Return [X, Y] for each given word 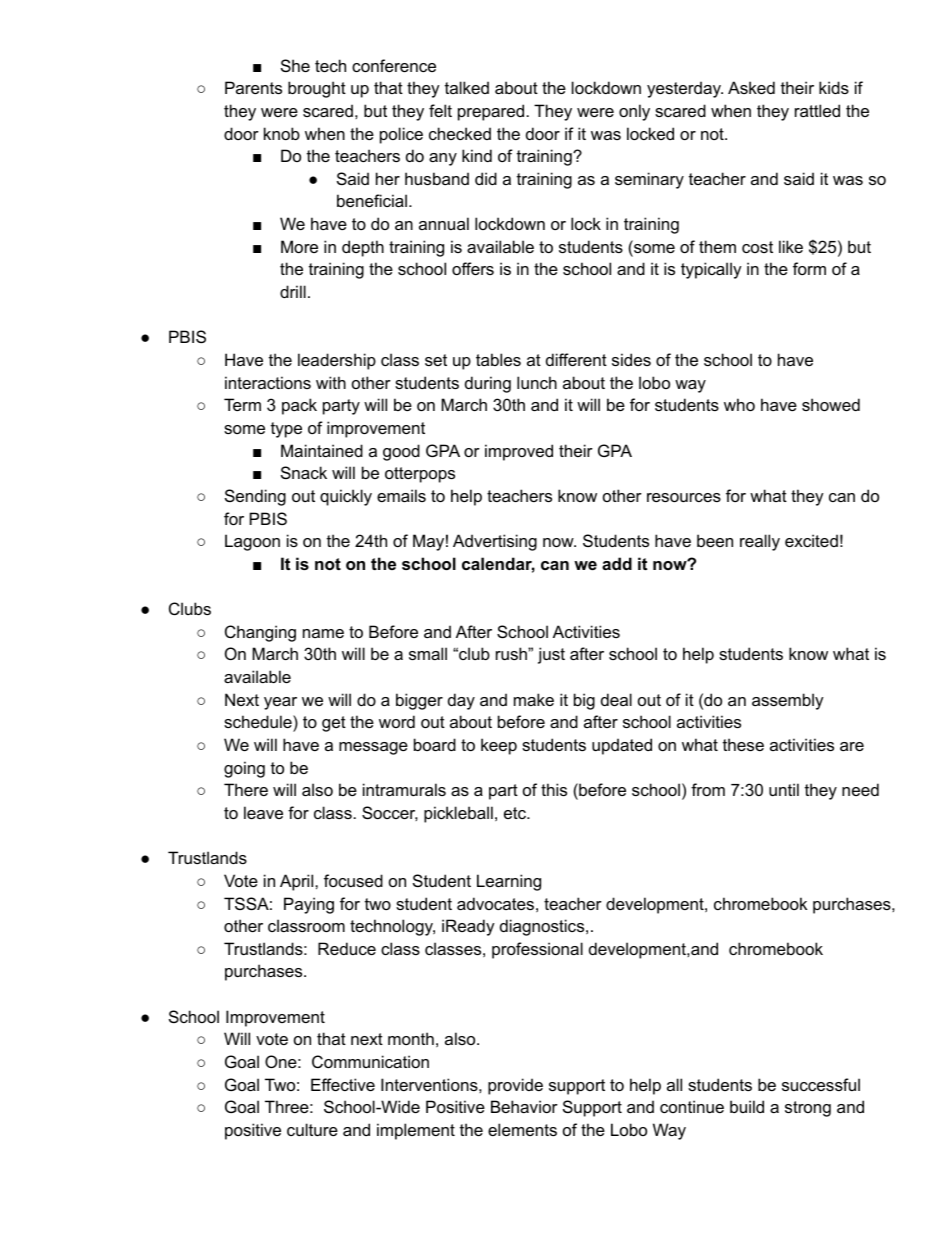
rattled [817, 110]
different [576, 359]
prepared [491, 112]
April [298, 882]
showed [831, 404]
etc [516, 813]
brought [317, 89]
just [551, 655]
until [784, 789]
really [760, 542]
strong [808, 1109]
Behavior [524, 1106]
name [323, 633]
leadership [337, 361]
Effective [343, 1084]
